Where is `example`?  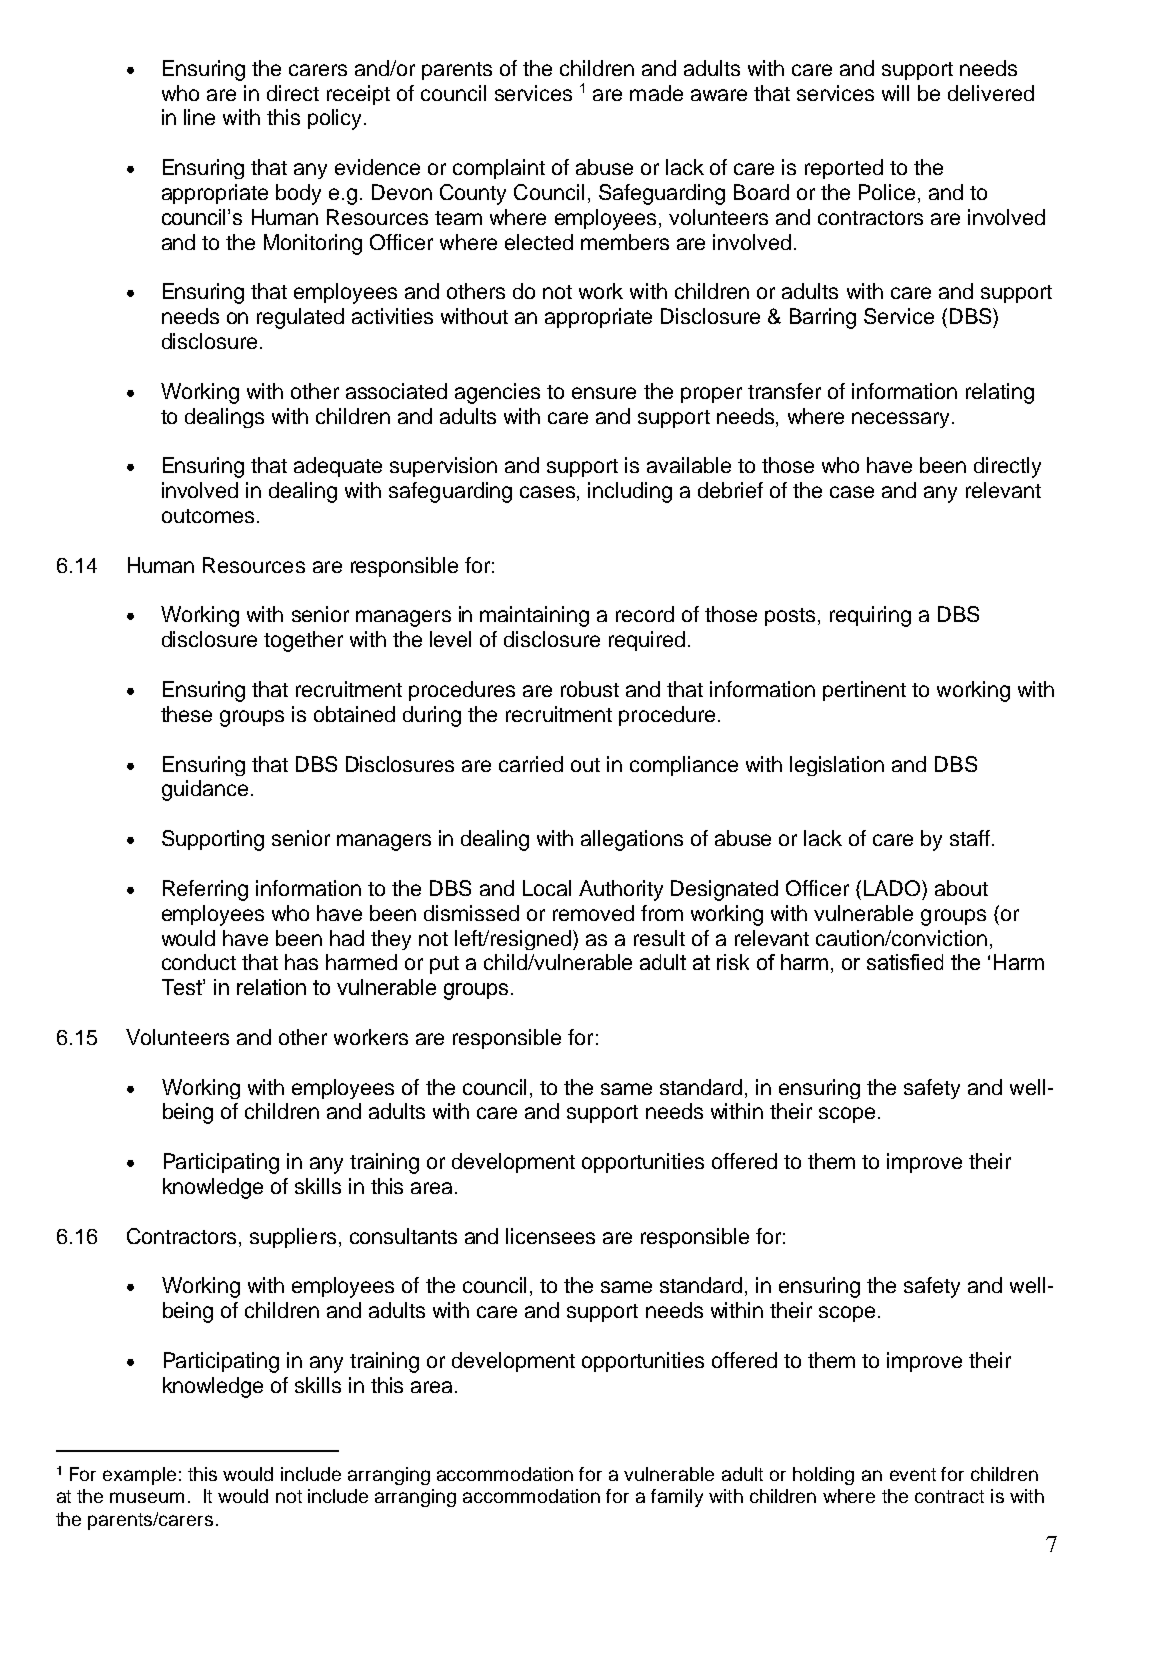 example is located at coordinates (139, 1476).
